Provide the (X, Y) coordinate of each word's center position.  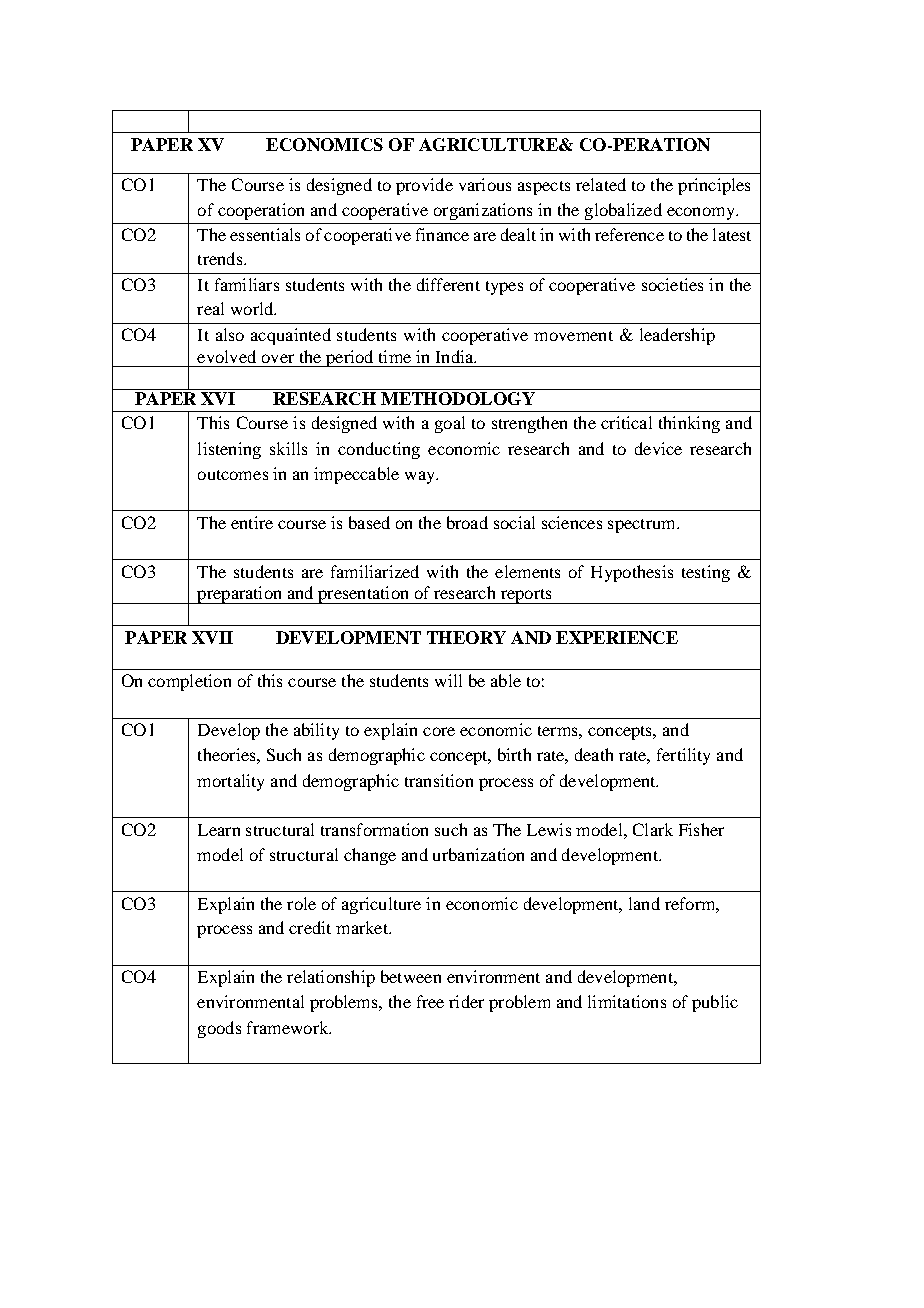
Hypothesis (632, 573)
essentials (265, 234)
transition (439, 780)
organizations (483, 211)
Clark (653, 829)
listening (229, 450)
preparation (239, 595)
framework (289, 1027)
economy (702, 213)
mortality (230, 782)
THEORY (466, 637)
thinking (689, 424)
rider (466, 1001)
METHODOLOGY (458, 398)
